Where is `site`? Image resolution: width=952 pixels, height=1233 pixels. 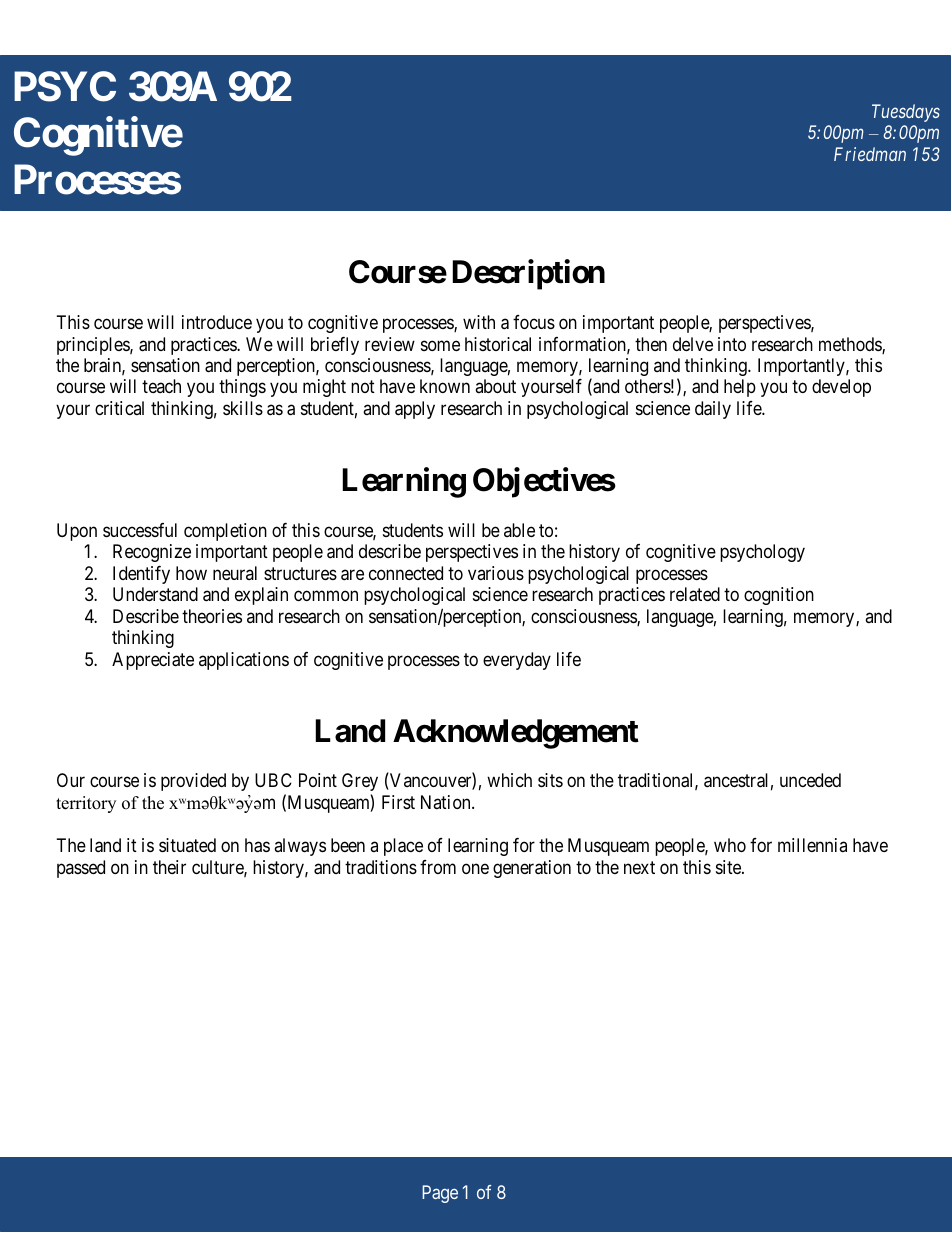 site is located at coordinates (729, 867).
